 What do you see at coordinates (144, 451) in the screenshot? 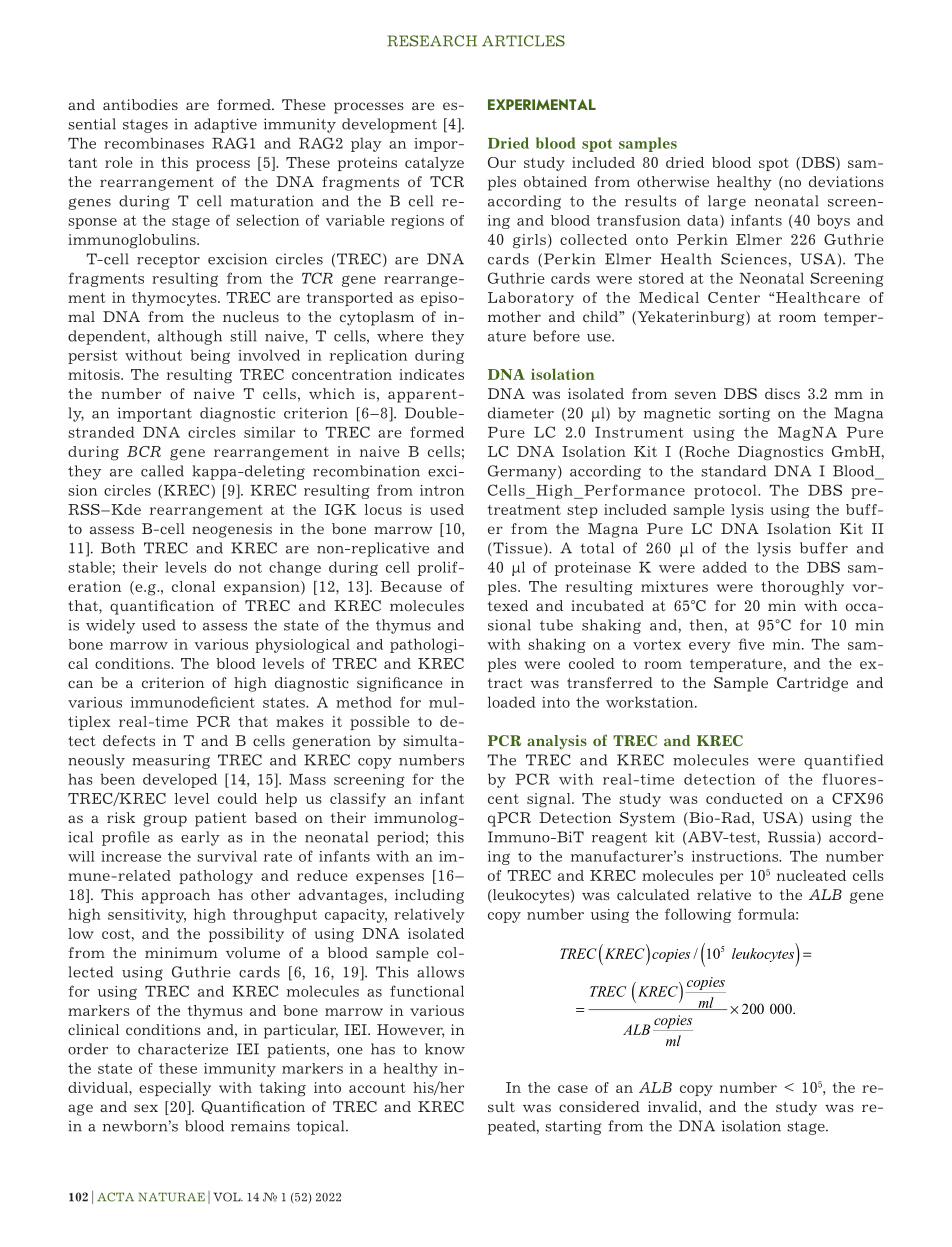
I see `BCR` at bounding box center [144, 451].
